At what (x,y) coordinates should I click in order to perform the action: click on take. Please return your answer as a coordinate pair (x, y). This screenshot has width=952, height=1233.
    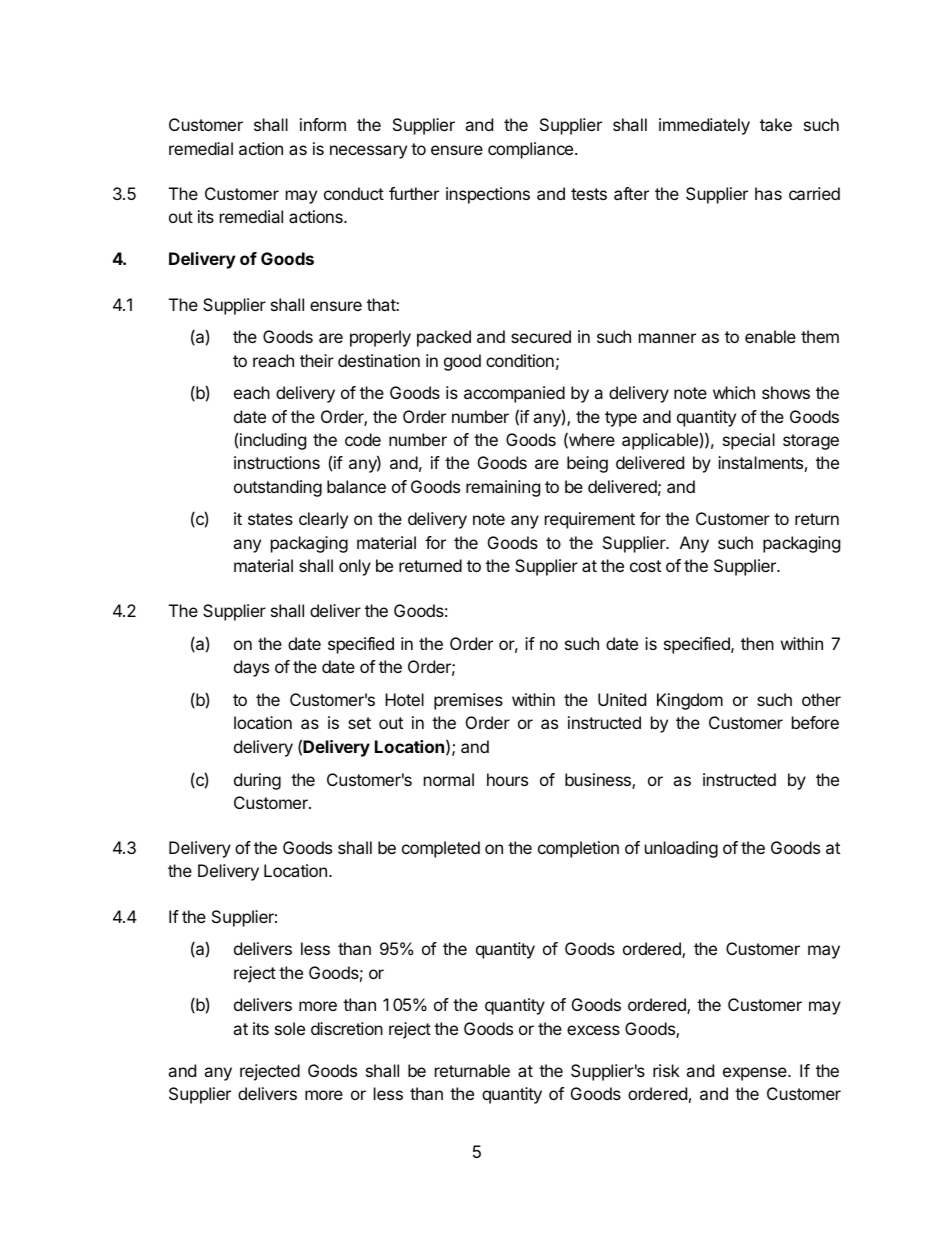
    Looking at the image, I should click on (776, 124).
